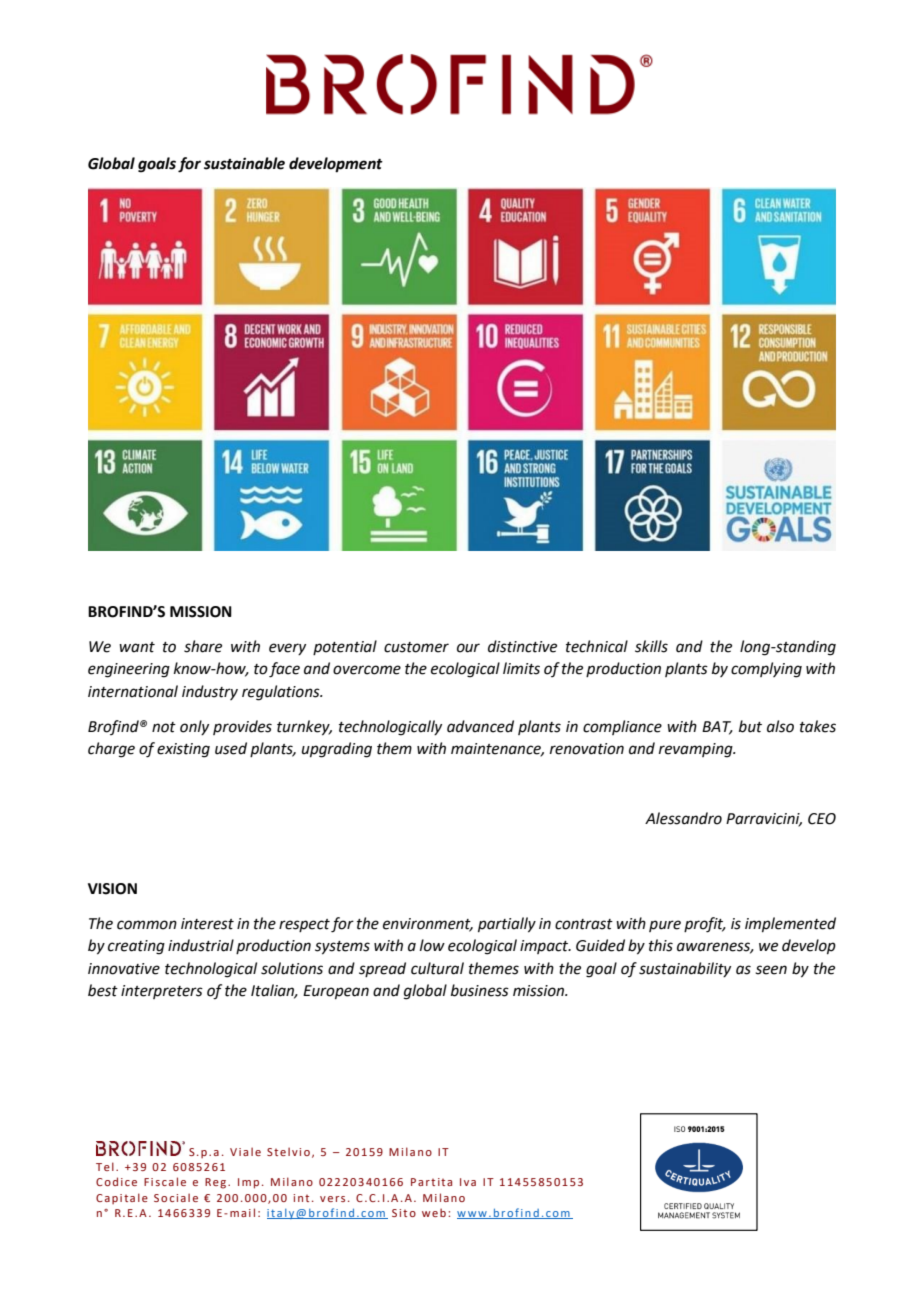  I want to click on skills, so click(651, 646).
